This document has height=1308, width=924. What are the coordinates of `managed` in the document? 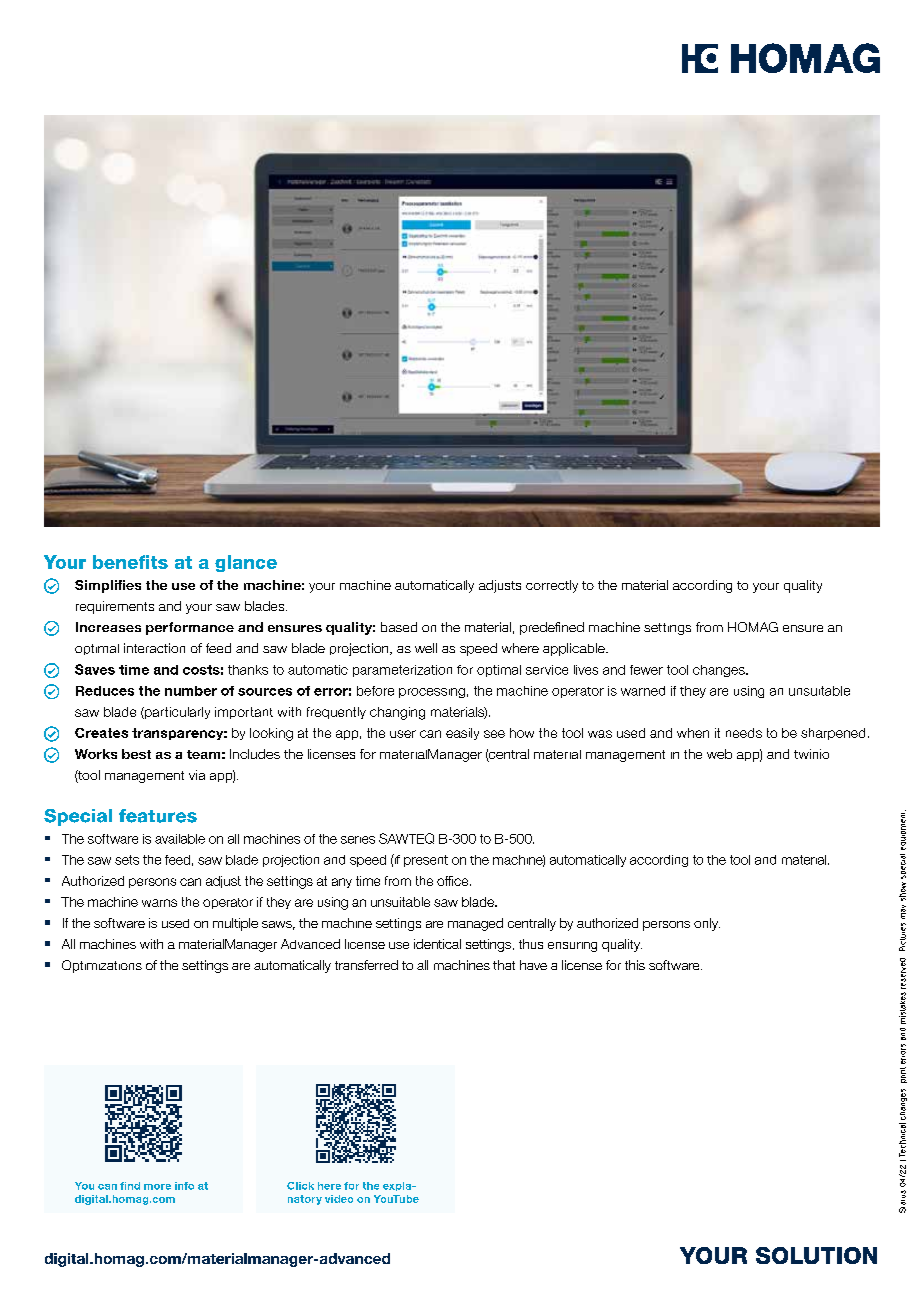 It's located at (475, 924).
